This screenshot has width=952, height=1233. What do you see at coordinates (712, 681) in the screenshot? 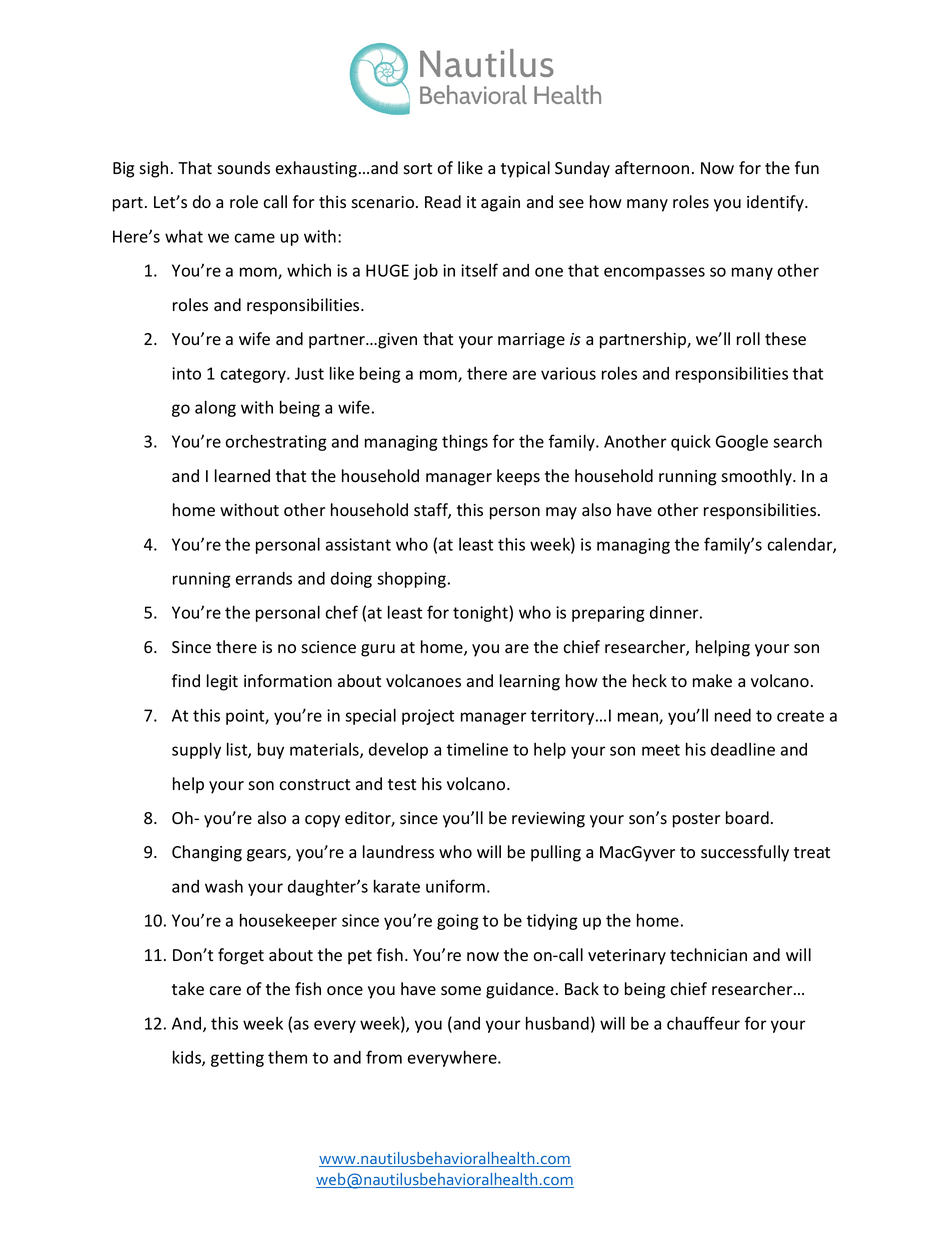
I see `make` at bounding box center [712, 681].
